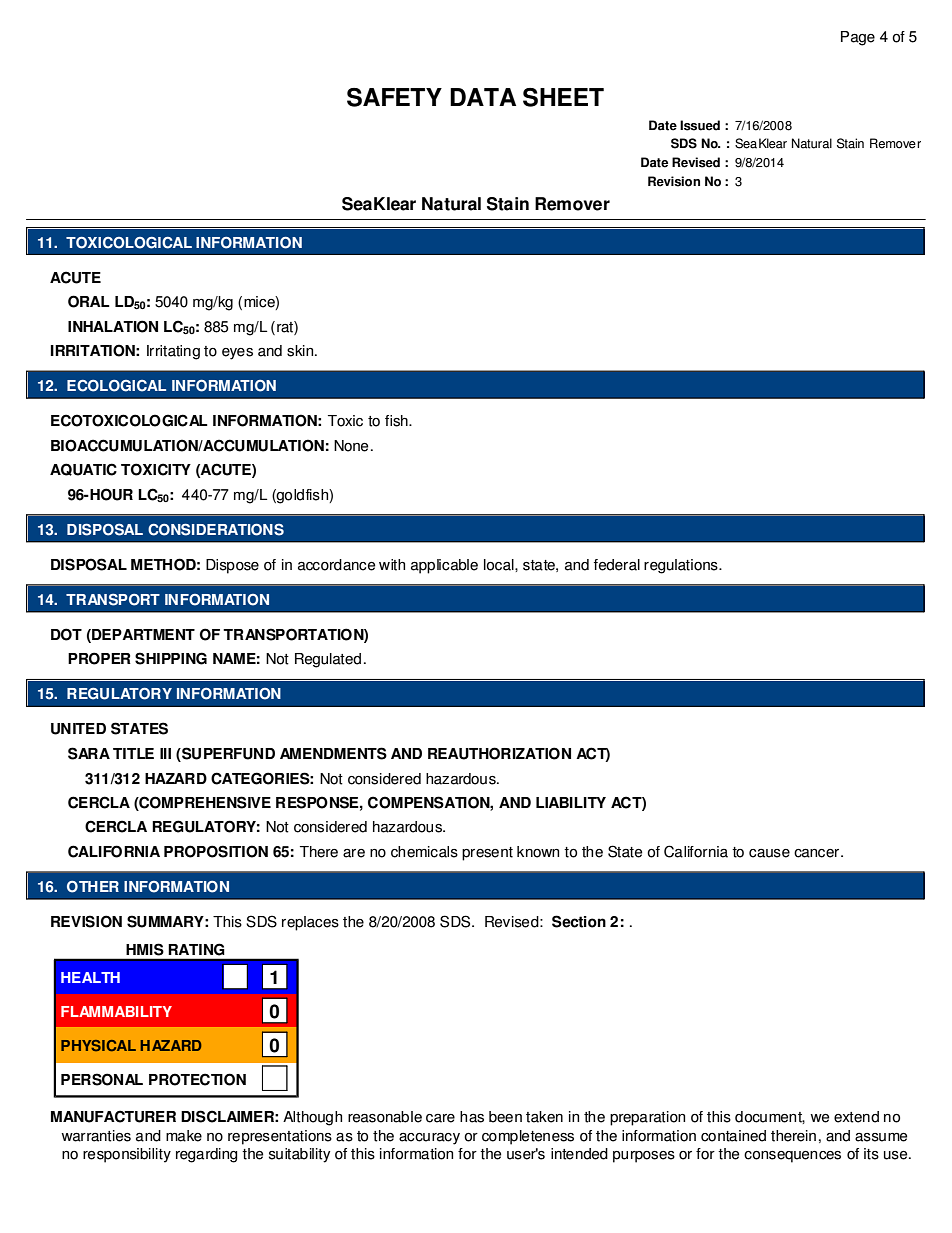  Describe the element at coordinates (444, 566) in the screenshot. I see `applicable` at that location.
